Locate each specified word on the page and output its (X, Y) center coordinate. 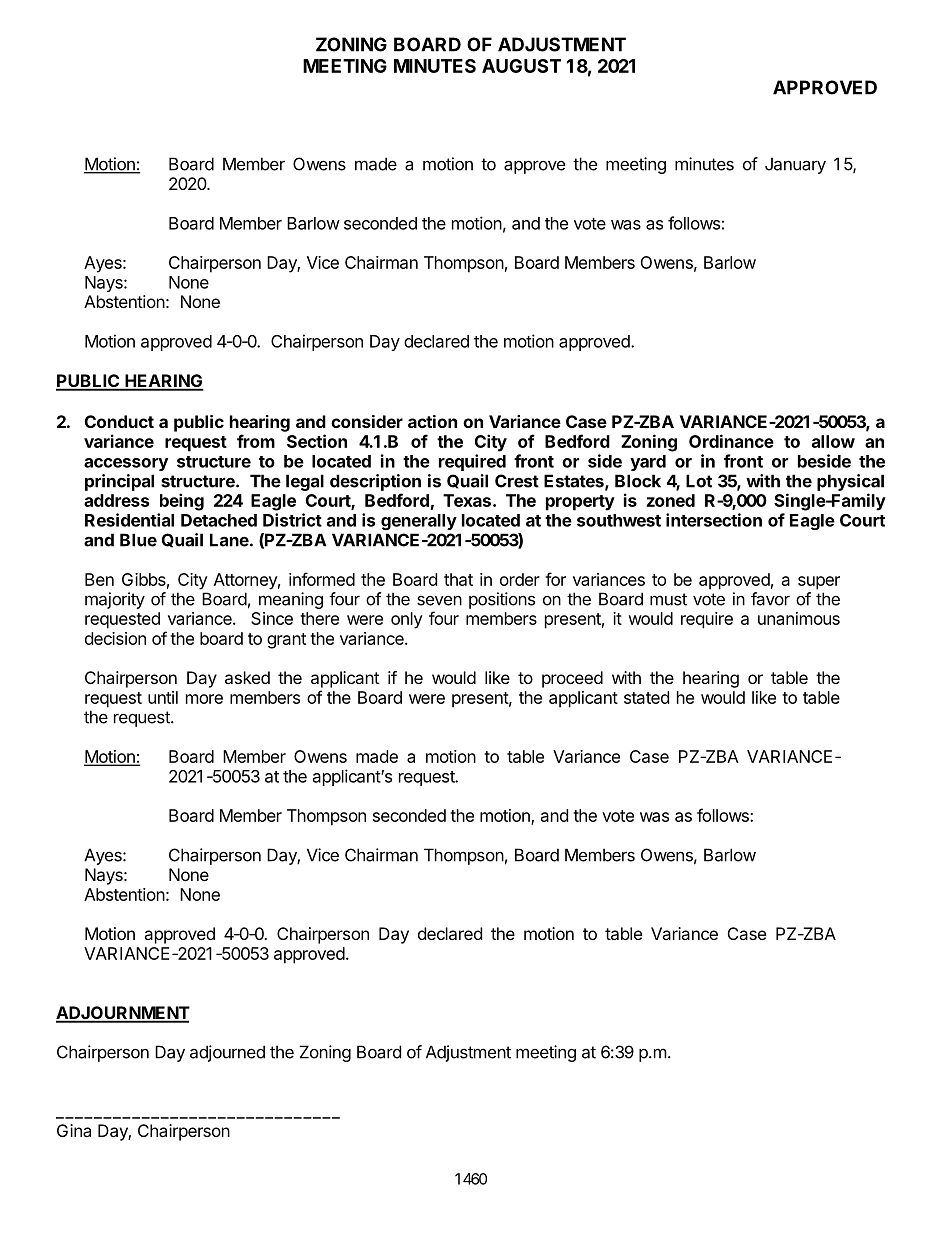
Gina (74, 1130)
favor (770, 599)
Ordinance (731, 441)
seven (439, 600)
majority (115, 600)
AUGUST (521, 66)
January (795, 165)
